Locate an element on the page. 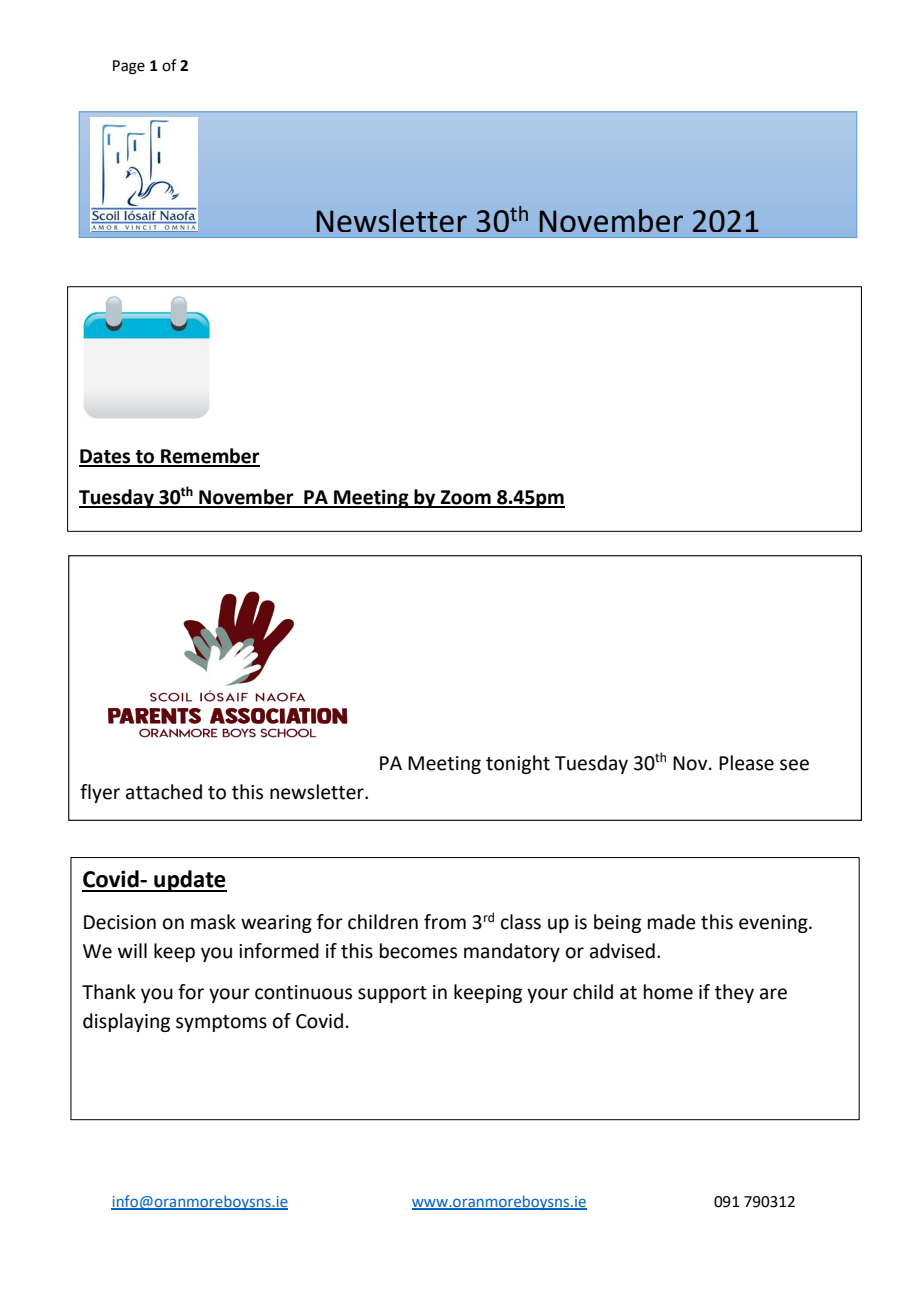  tonight is located at coordinates (518, 764).
